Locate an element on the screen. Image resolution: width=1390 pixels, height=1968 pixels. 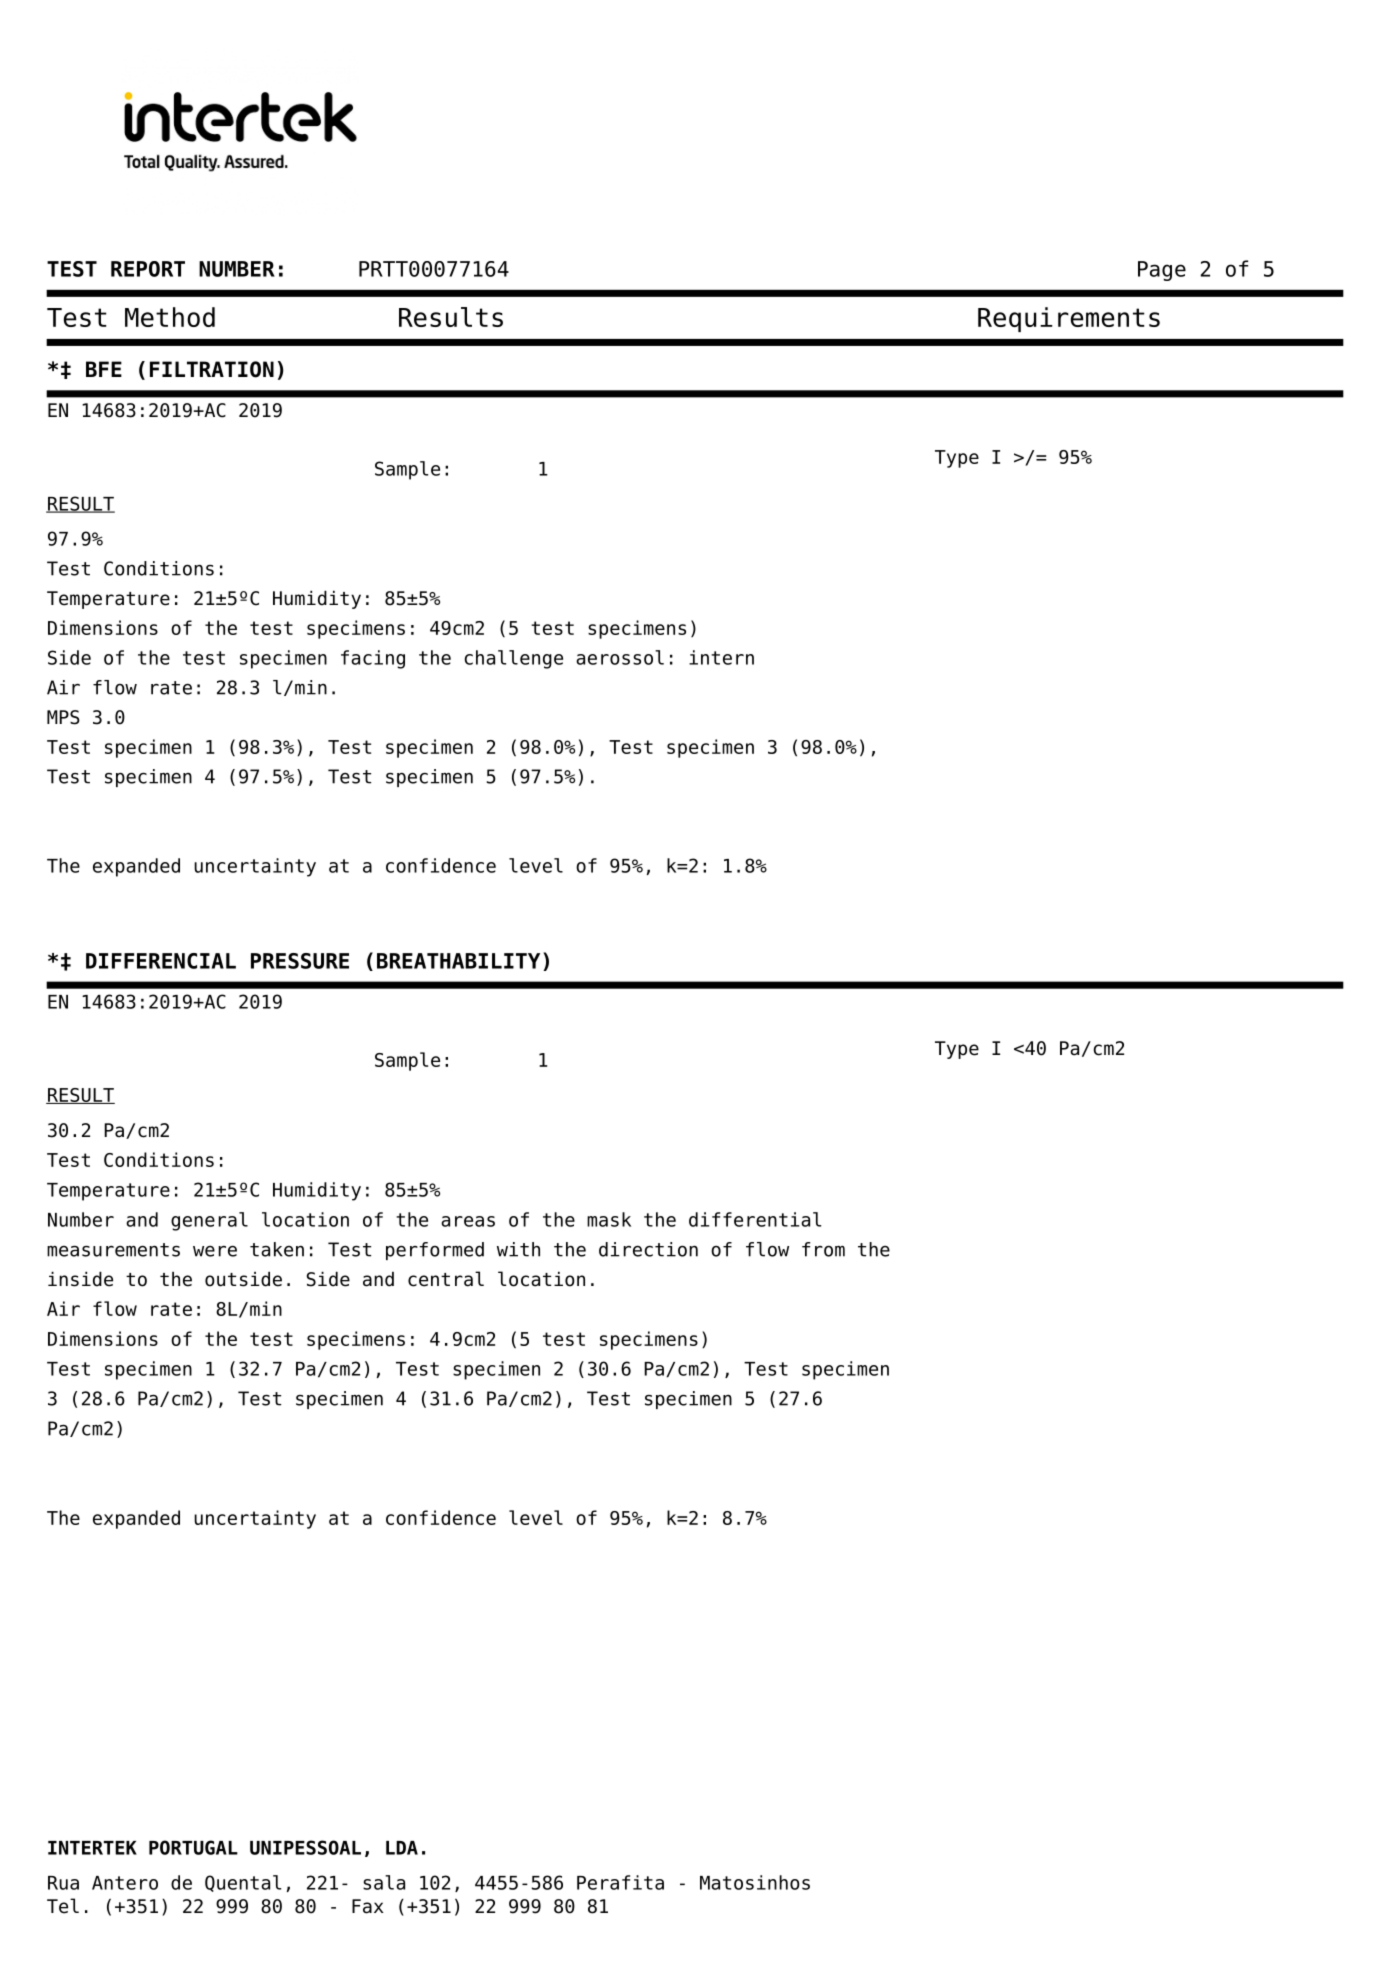
challenge is located at coordinates (513, 659).
